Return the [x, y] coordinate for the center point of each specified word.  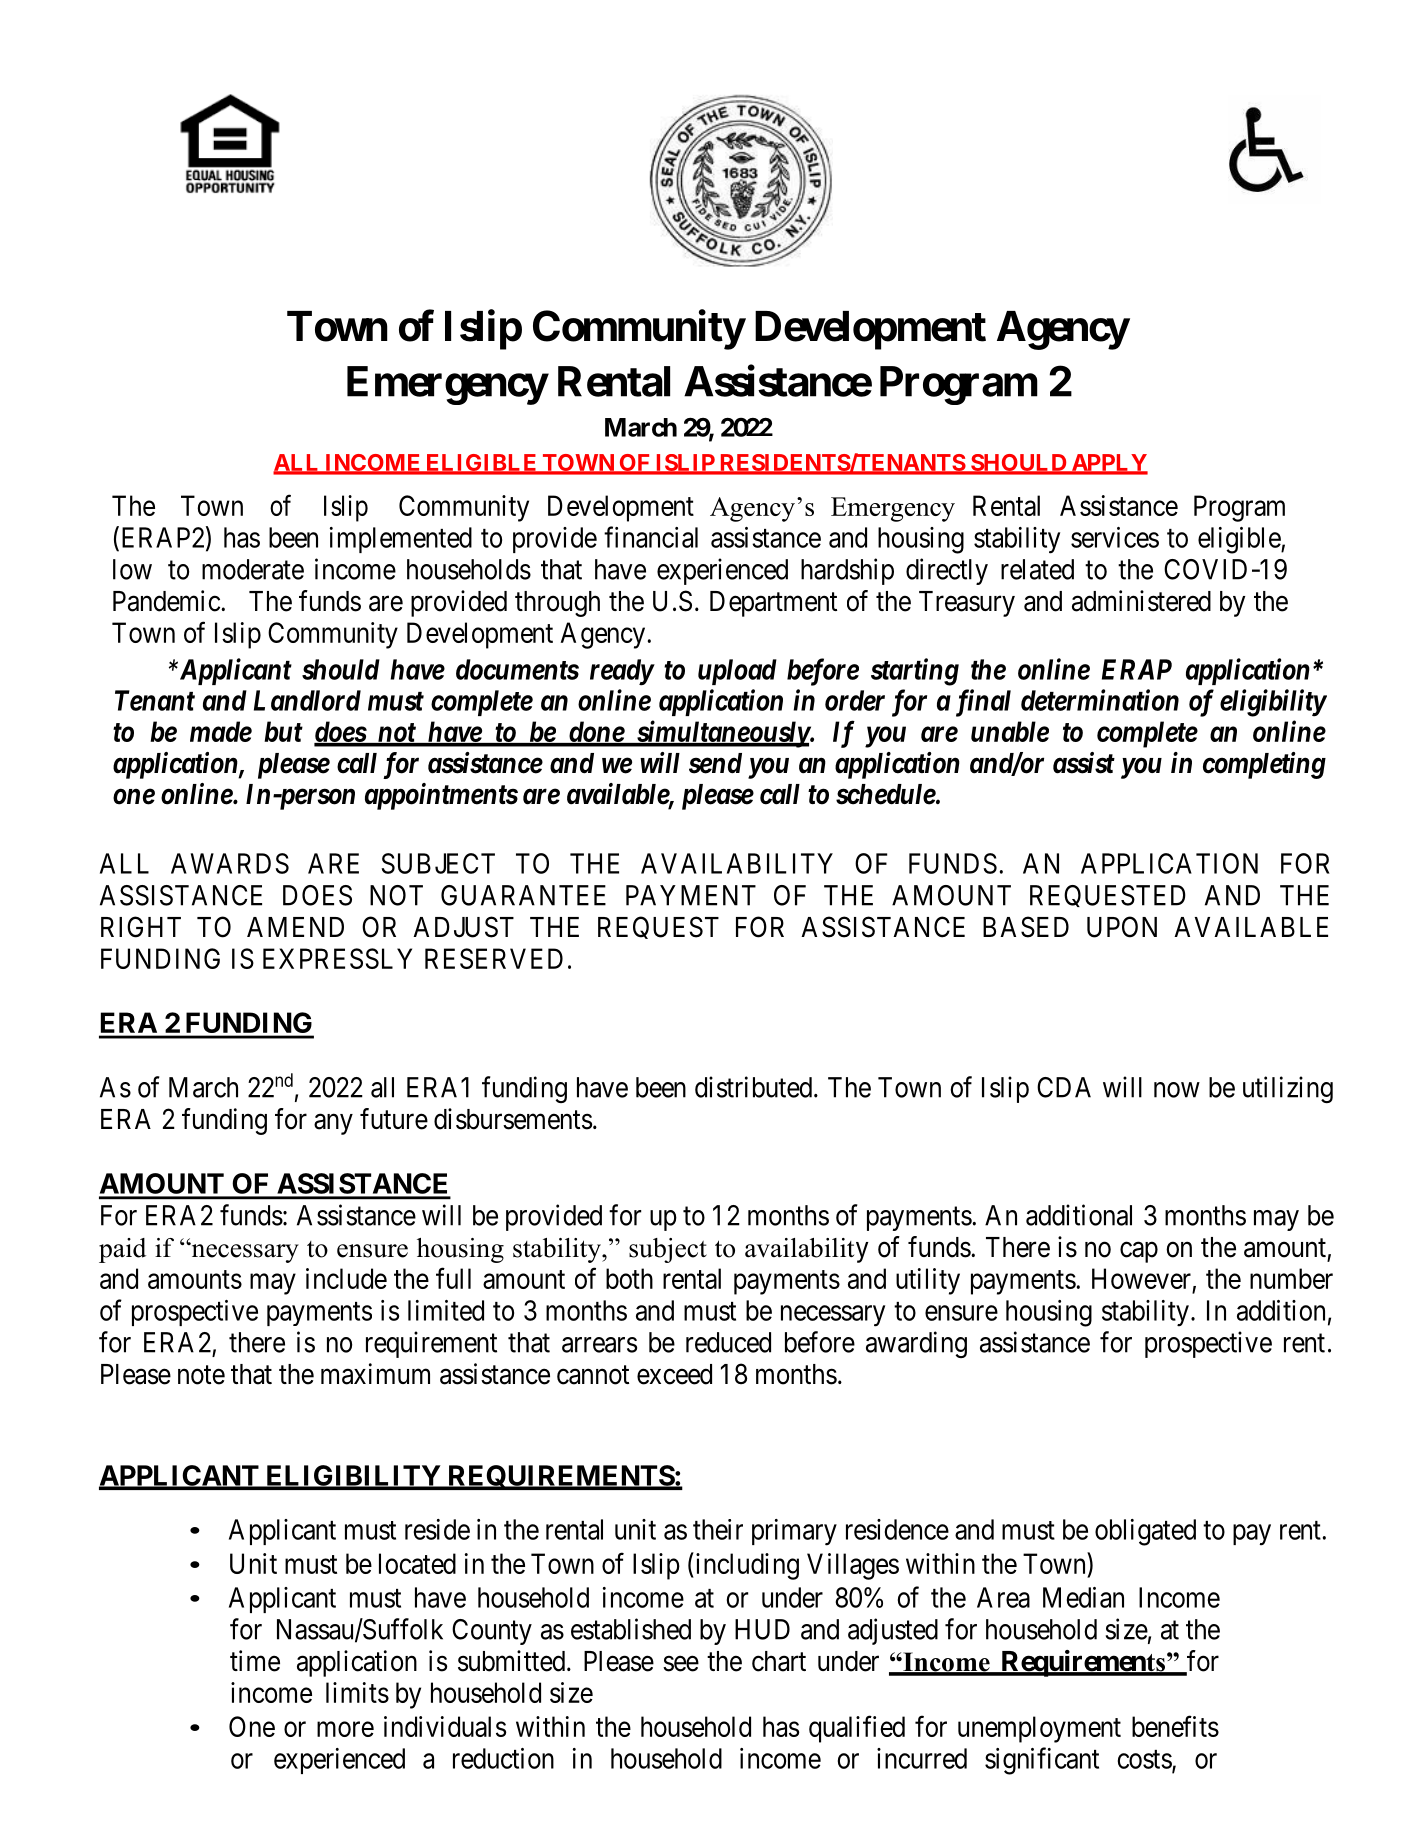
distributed [755, 1087]
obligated [1145, 1532]
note [201, 1375]
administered [1141, 601]
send [715, 763]
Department [773, 604]
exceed [674, 1374]
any [333, 1124]
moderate [253, 569]
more [345, 1729]
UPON [1122, 927]
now [1177, 1090]
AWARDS [230, 863]
